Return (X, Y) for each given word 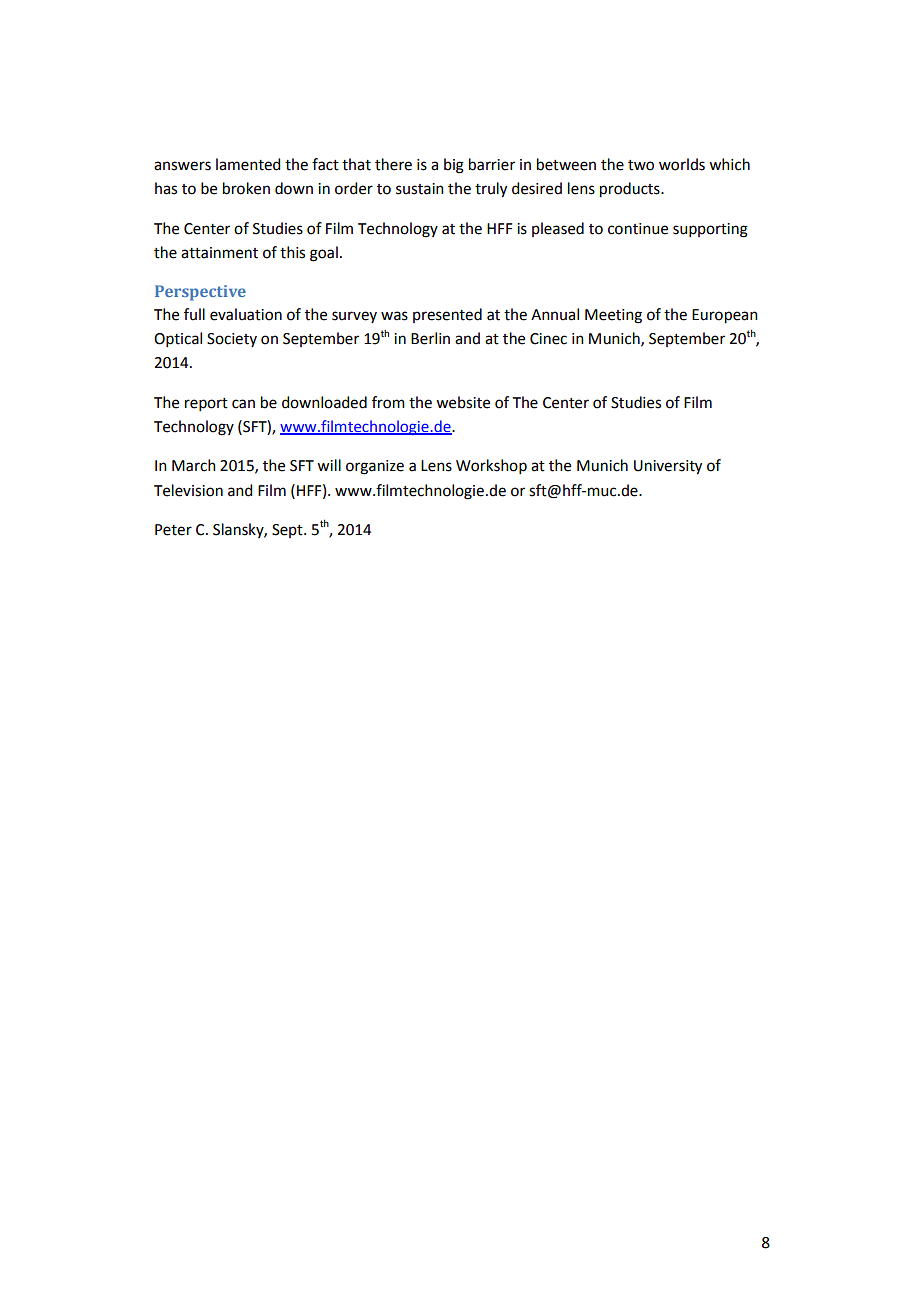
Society (232, 340)
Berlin (430, 338)
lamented (248, 164)
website (463, 402)
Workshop (491, 466)
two (641, 165)
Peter (173, 530)
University (668, 467)
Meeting (613, 316)
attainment (219, 253)
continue (638, 229)
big (454, 166)
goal (324, 254)
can (243, 404)
